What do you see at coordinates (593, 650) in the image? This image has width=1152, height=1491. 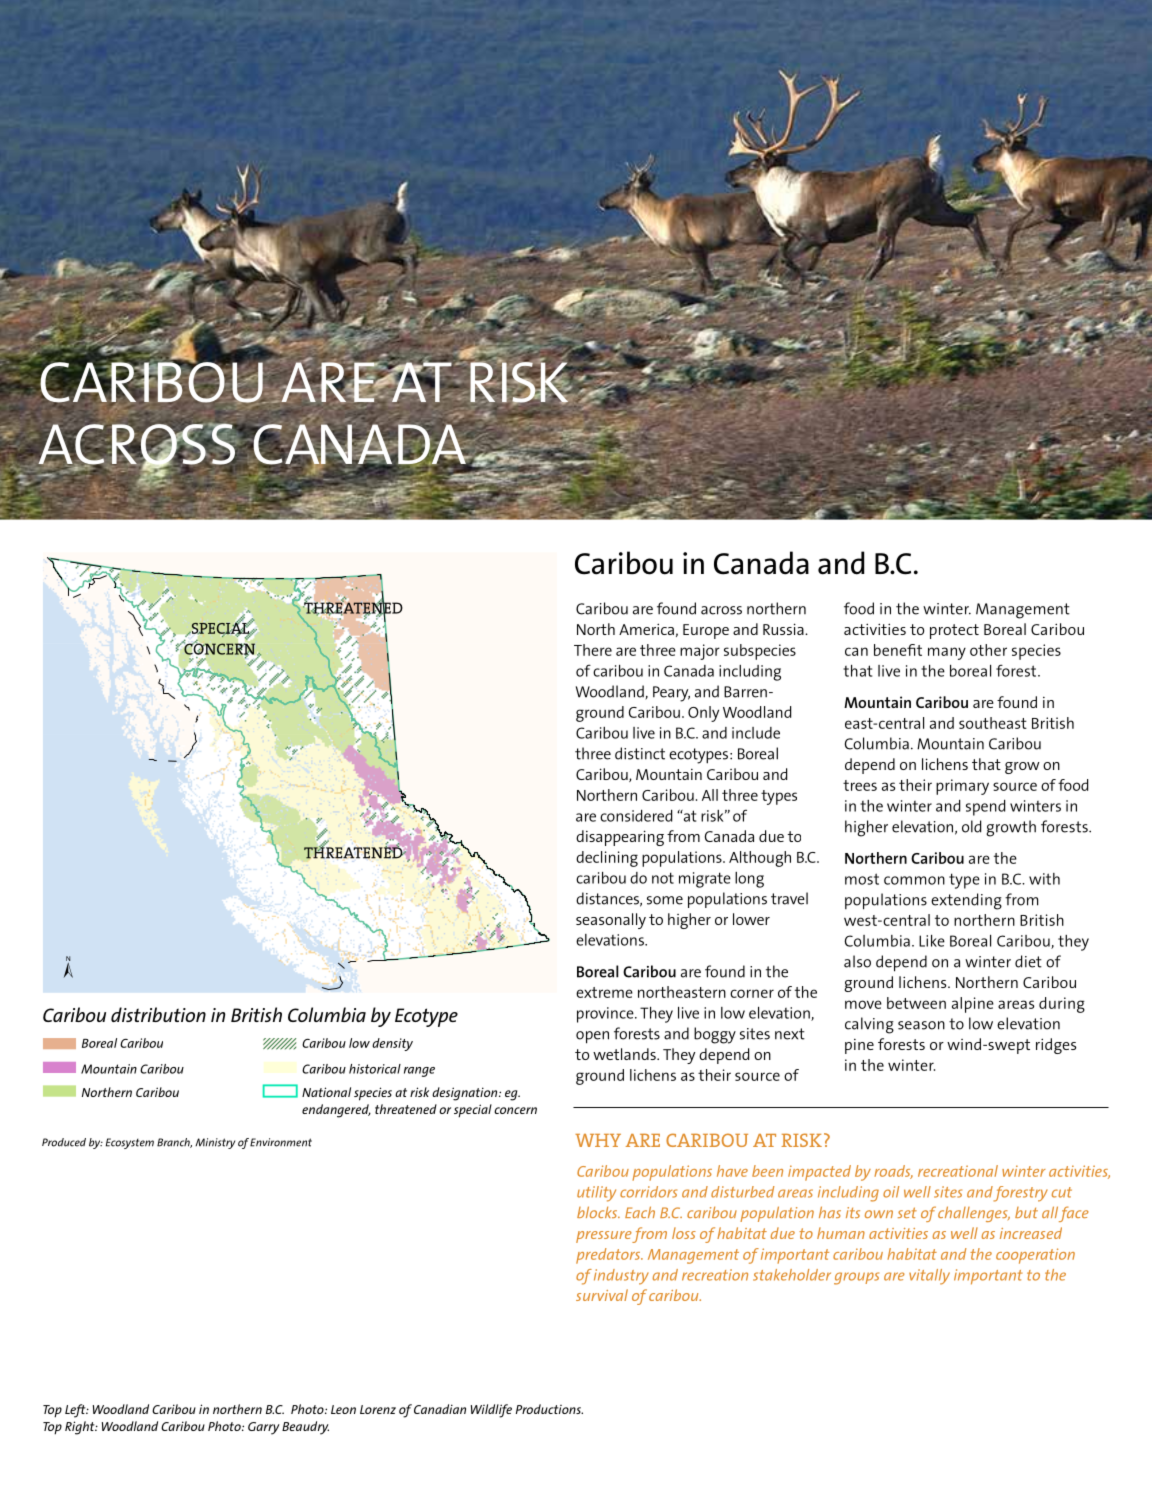 I see `There` at bounding box center [593, 650].
